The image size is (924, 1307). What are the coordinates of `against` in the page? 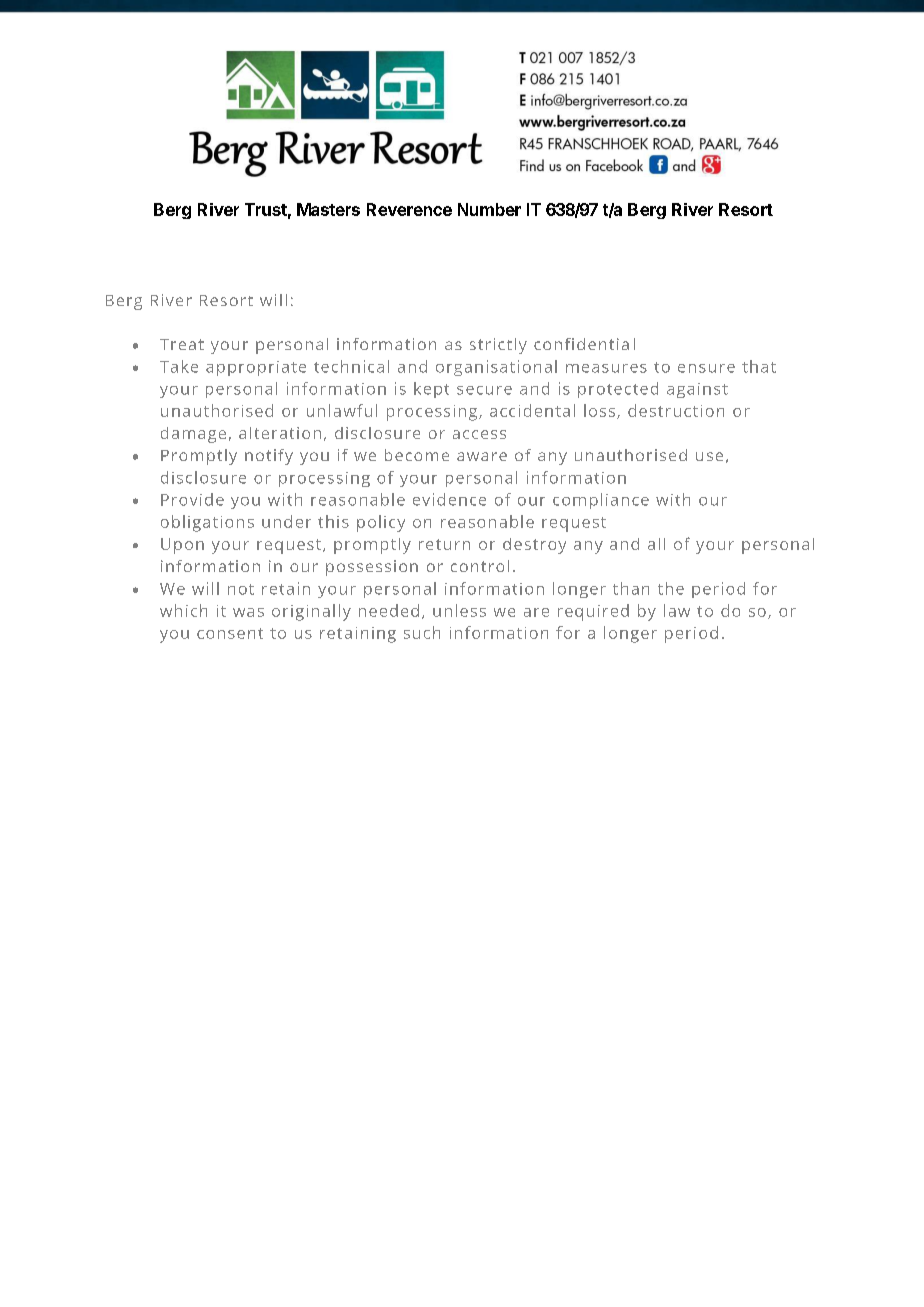 It's located at (697, 390).
